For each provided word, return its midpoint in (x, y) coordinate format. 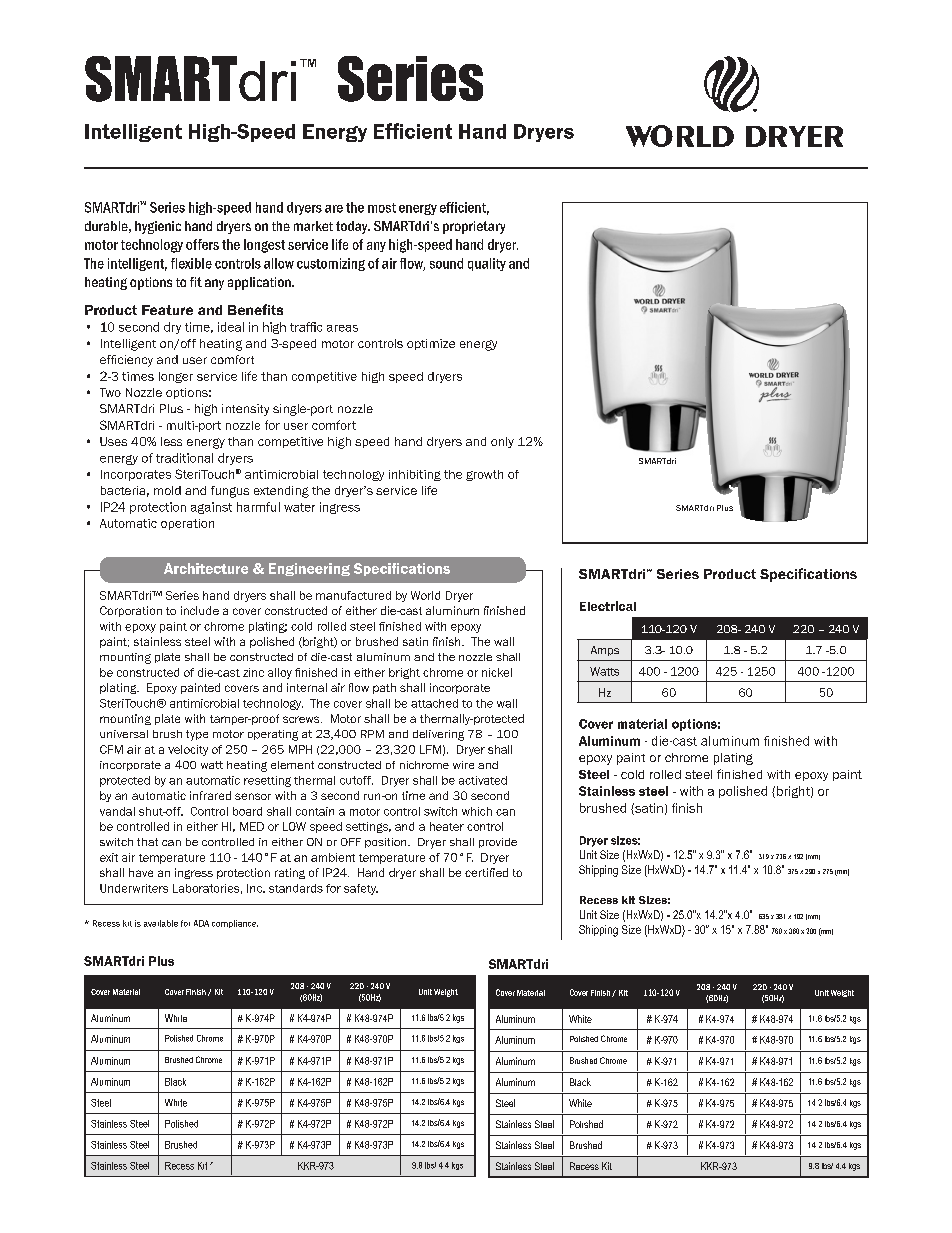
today (353, 227)
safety (361, 889)
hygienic (158, 227)
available (161, 923)
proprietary (474, 227)
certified (486, 872)
